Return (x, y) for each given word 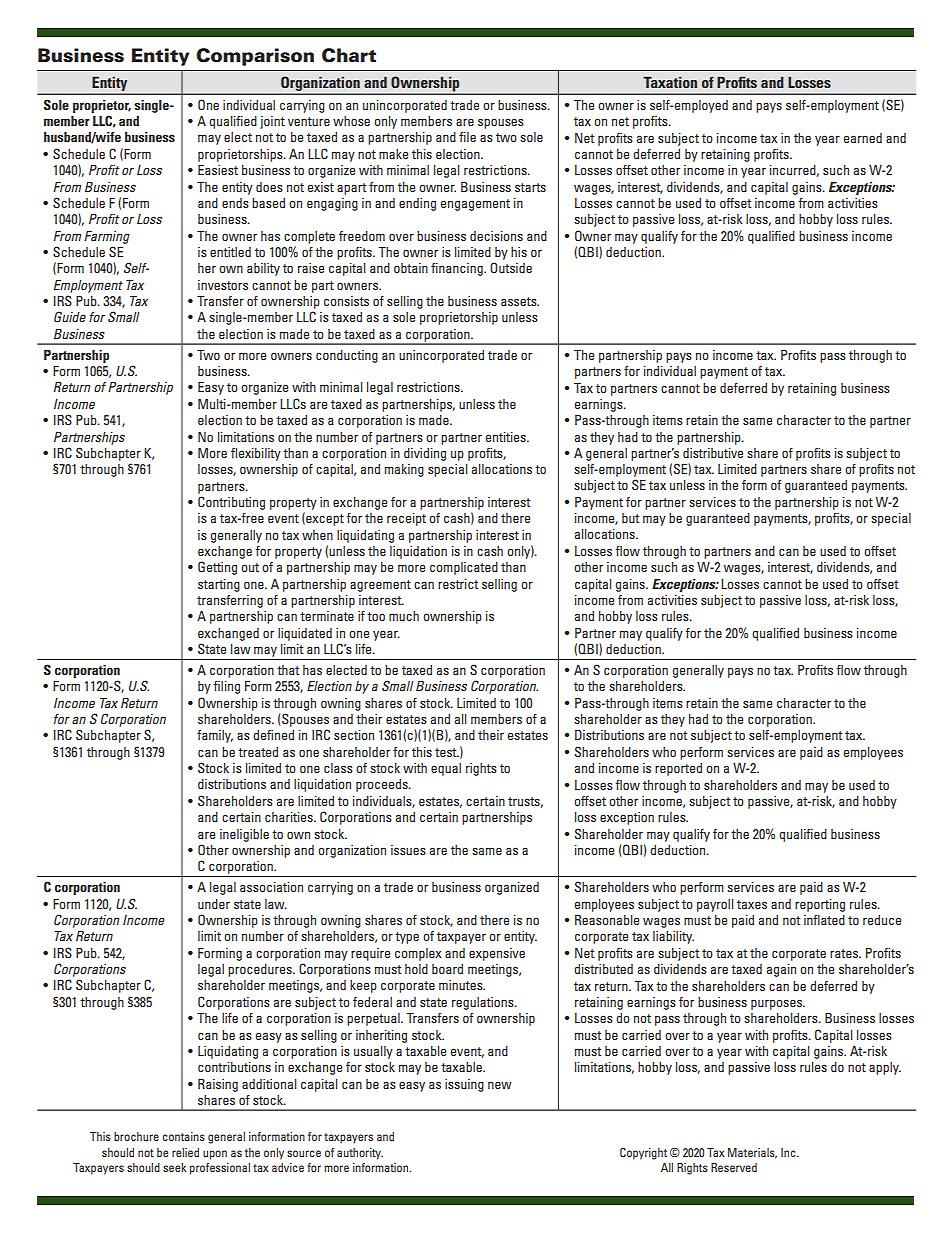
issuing (464, 1085)
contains (184, 1136)
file (467, 137)
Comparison (255, 57)
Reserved (734, 1167)
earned (863, 138)
